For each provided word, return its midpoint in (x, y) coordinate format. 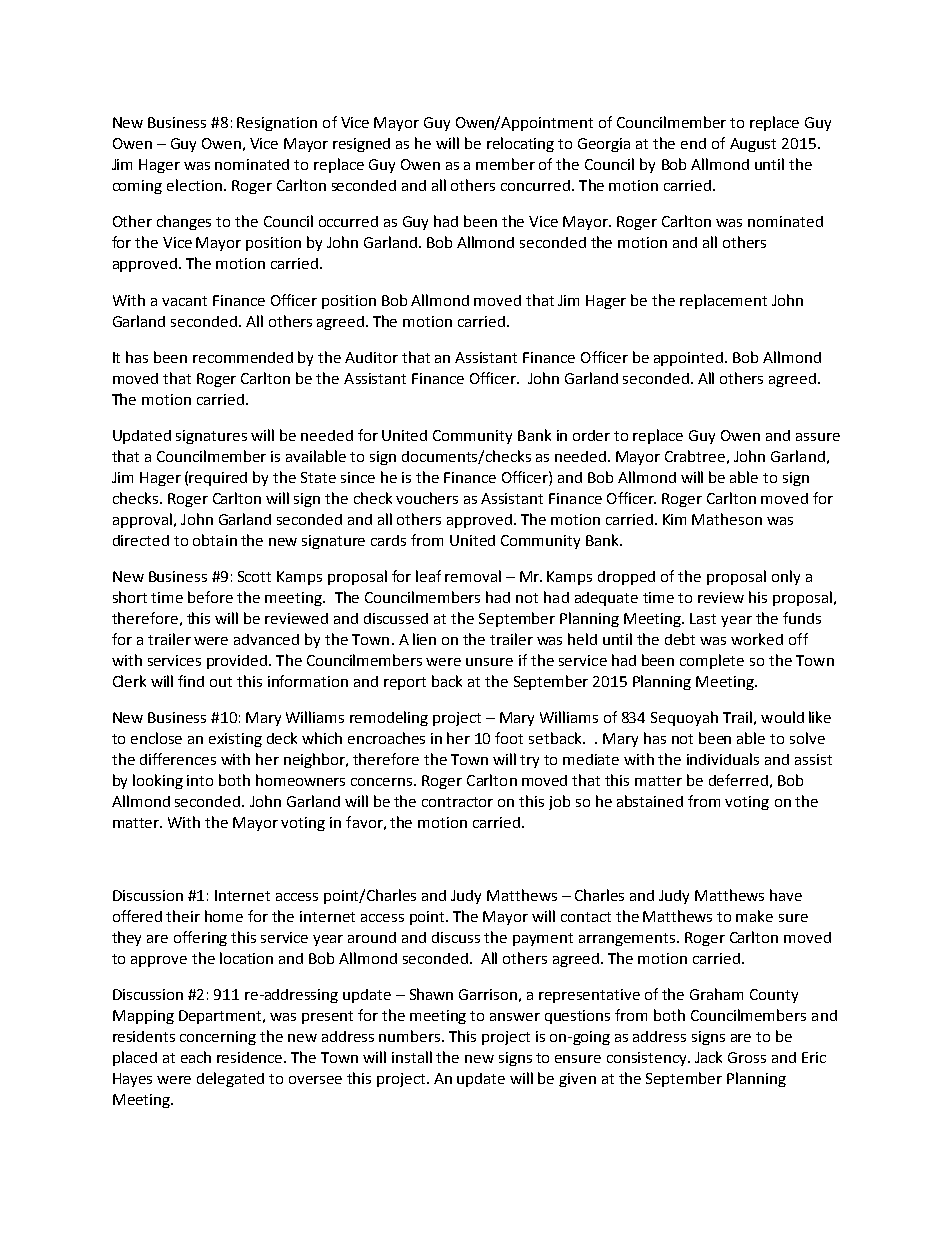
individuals (723, 759)
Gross (747, 1057)
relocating (520, 144)
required (218, 479)
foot (509, 738)
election (194, 185)
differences (178, 759)
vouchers (427, 498)
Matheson (727, 519)
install (412, 1057)
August (753, 145)
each (196, 1057)
